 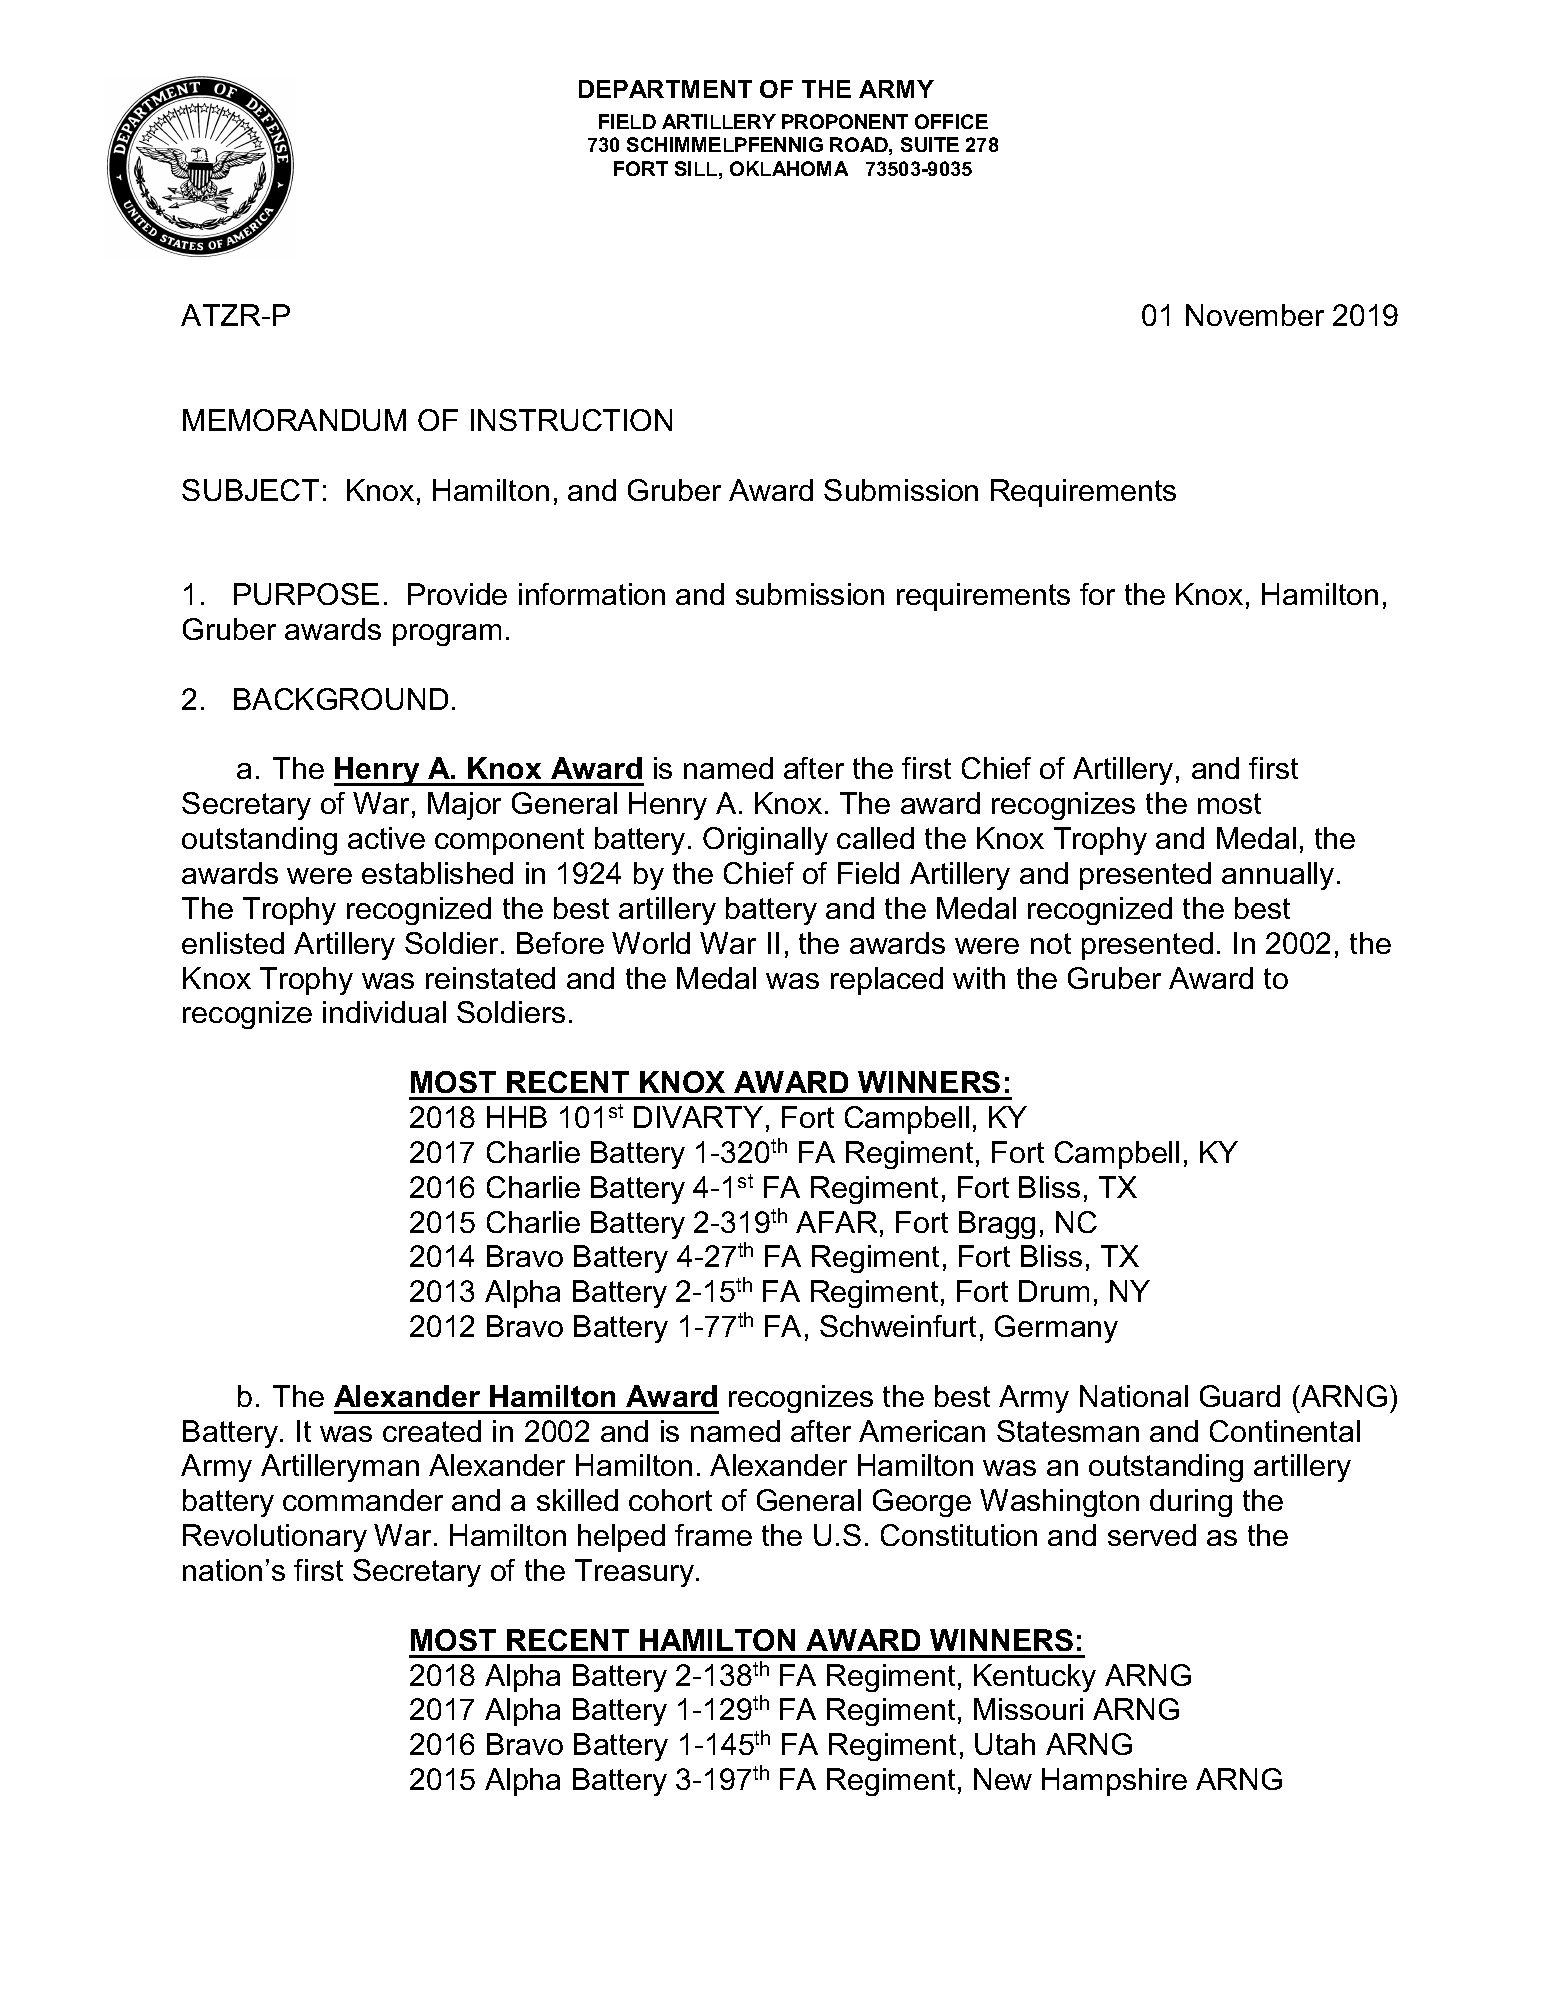 I want to click on World, so click(x=651, y=943).
